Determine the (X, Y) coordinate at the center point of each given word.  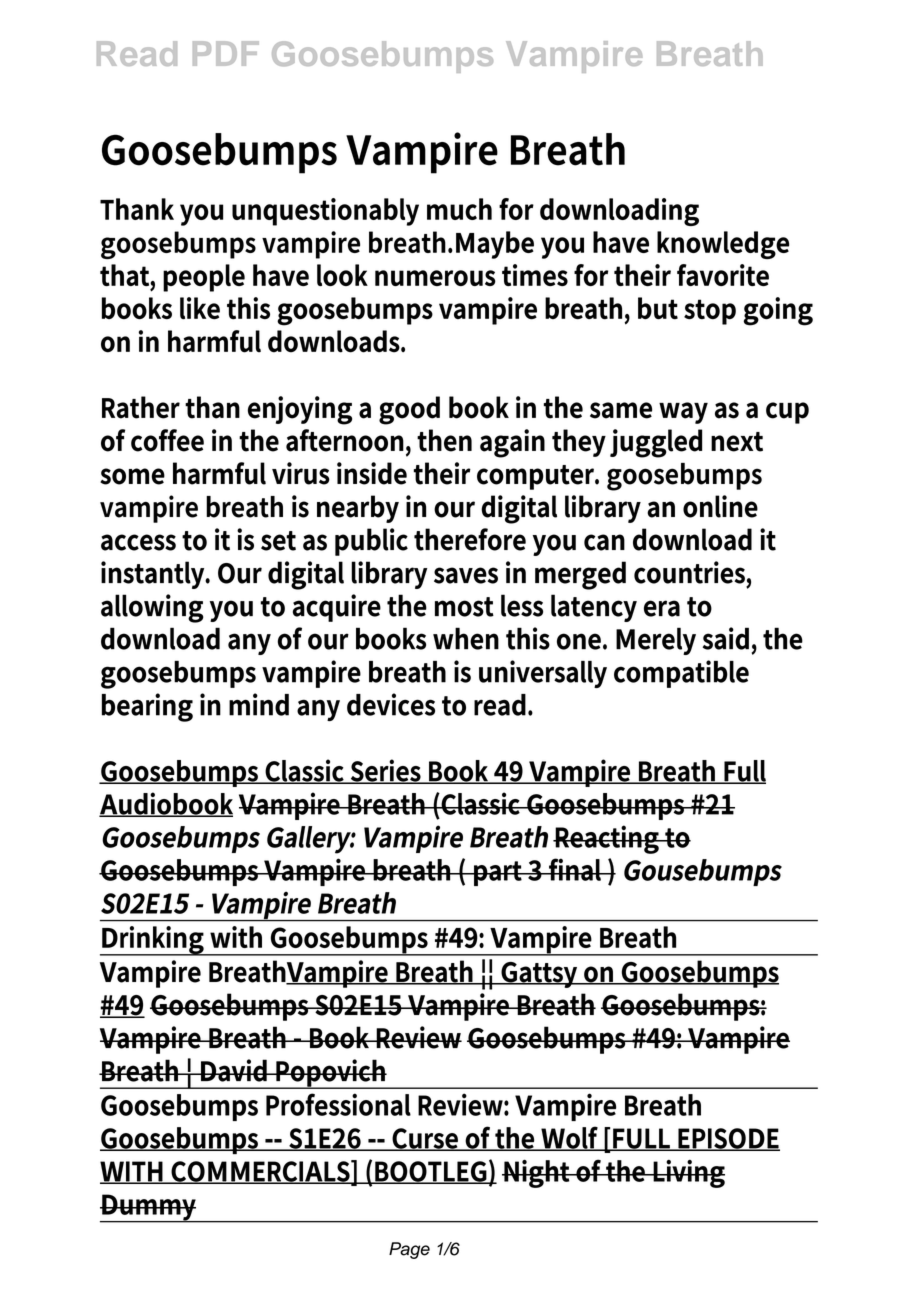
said (726, 638)
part (498, 873)
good (409, 410)
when (466, 638)
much (459, 209)
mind (259, 704)
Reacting (607, 839)
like (200, 308)
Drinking (153, 941)
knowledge (723, 245)
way (683, 413)
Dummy (149, 1208)
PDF (226, 53)
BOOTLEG (431, 1172)
